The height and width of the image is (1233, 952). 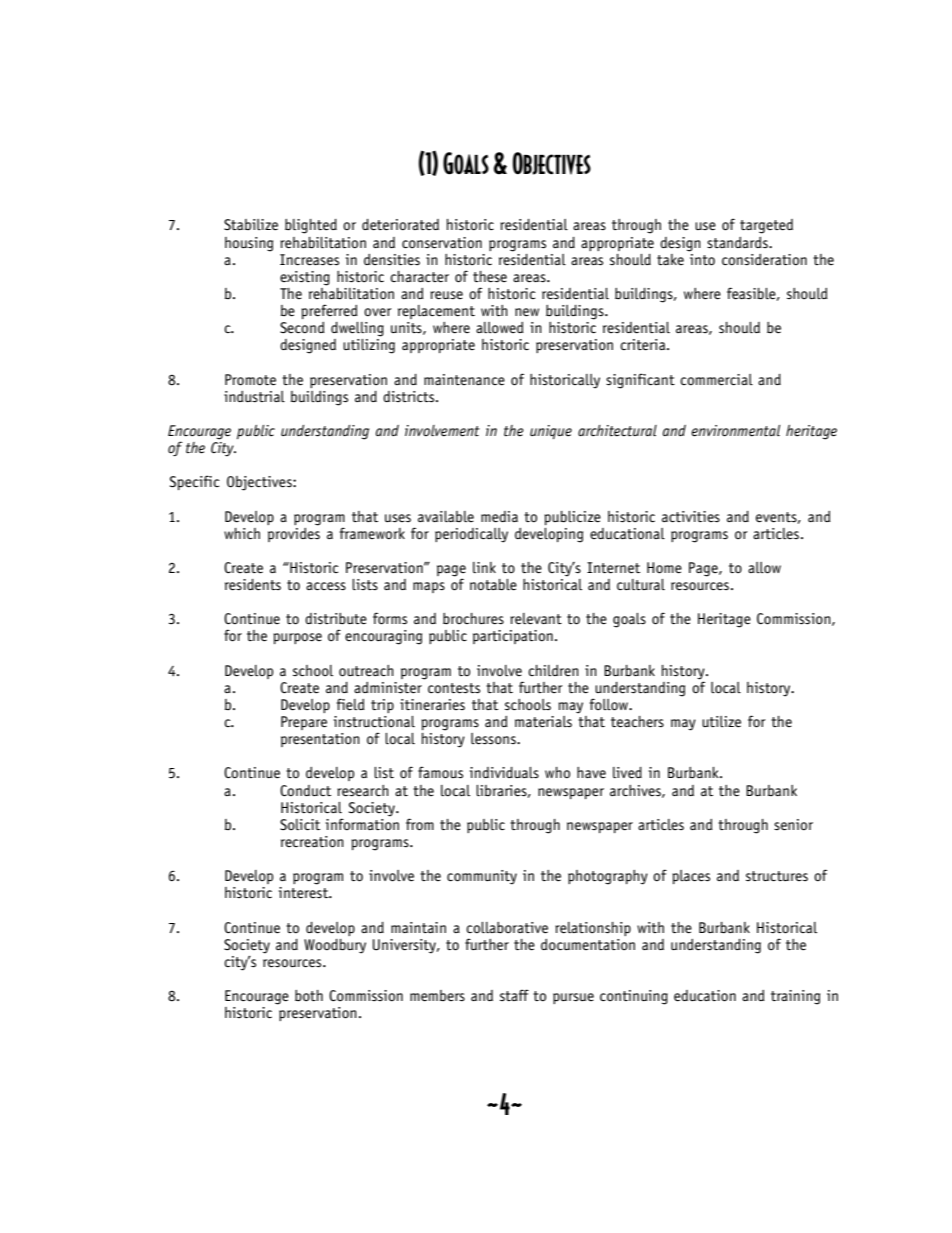 What do you see at coordinates (795, 997) in the image?
I see `training` at bounding box center [795, 997].
